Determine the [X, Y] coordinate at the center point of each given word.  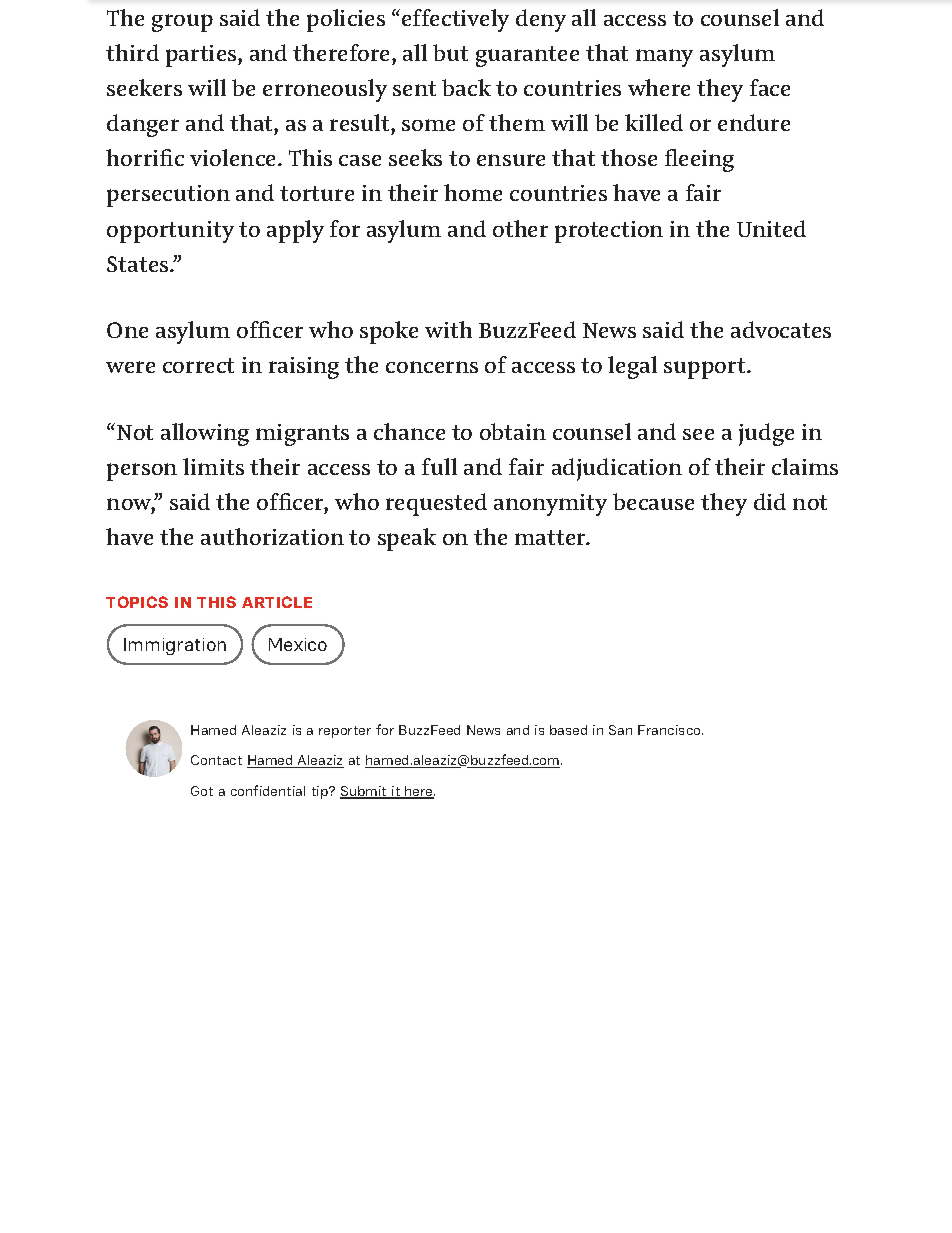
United [771, 228]
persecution [168, 196]
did [770, 501]
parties [202, 56]
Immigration [175, 646]
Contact [216, 760]
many [664, 58]
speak [407, 539]
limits [213, 466]
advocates [781, 329]
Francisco [670, 730]
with [448, 329]
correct [198, 365]
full [439, 466]
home [473, 192]
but [450, 52]
